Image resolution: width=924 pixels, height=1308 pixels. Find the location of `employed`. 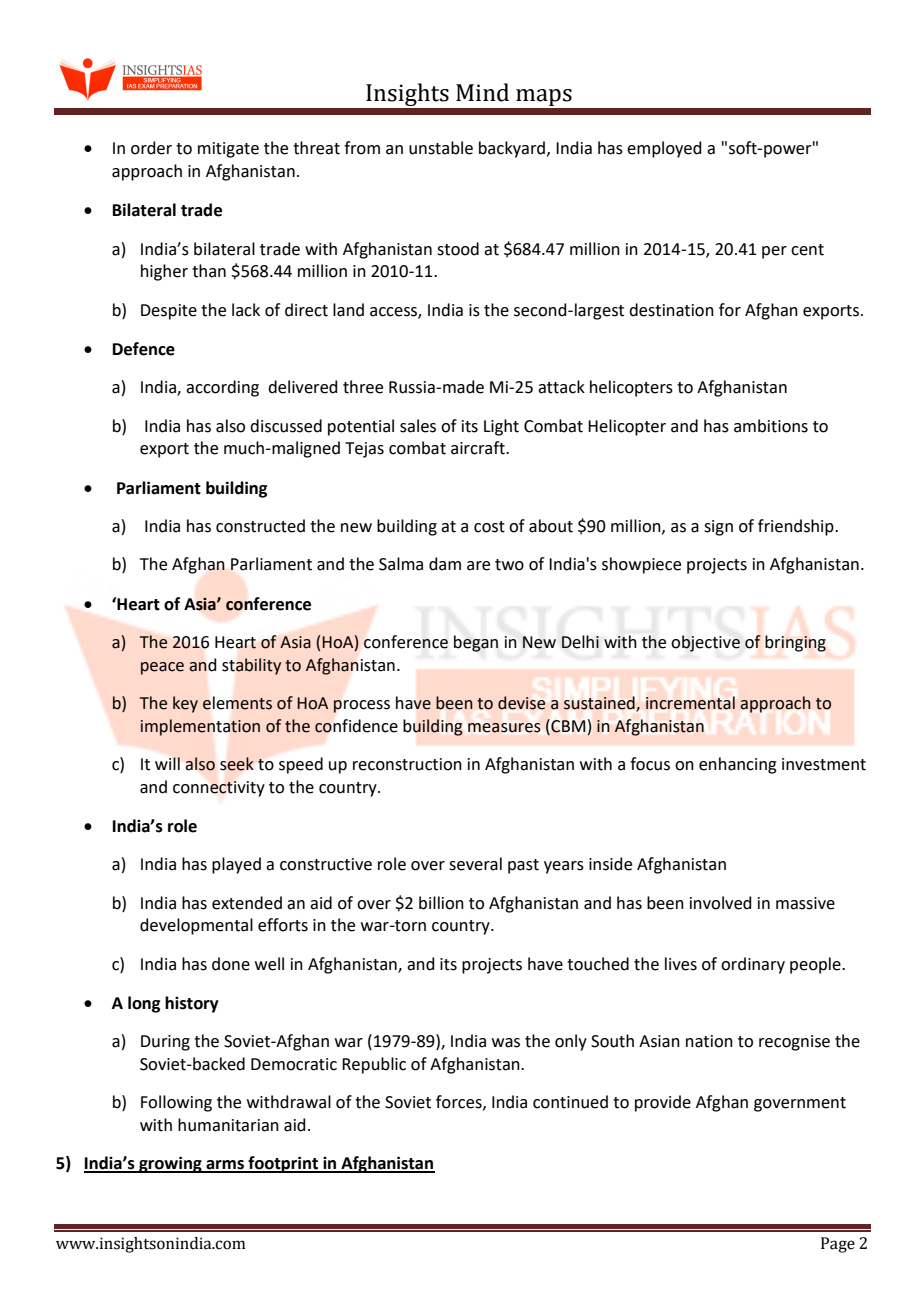

employed is located at coordinates (664, 149).
